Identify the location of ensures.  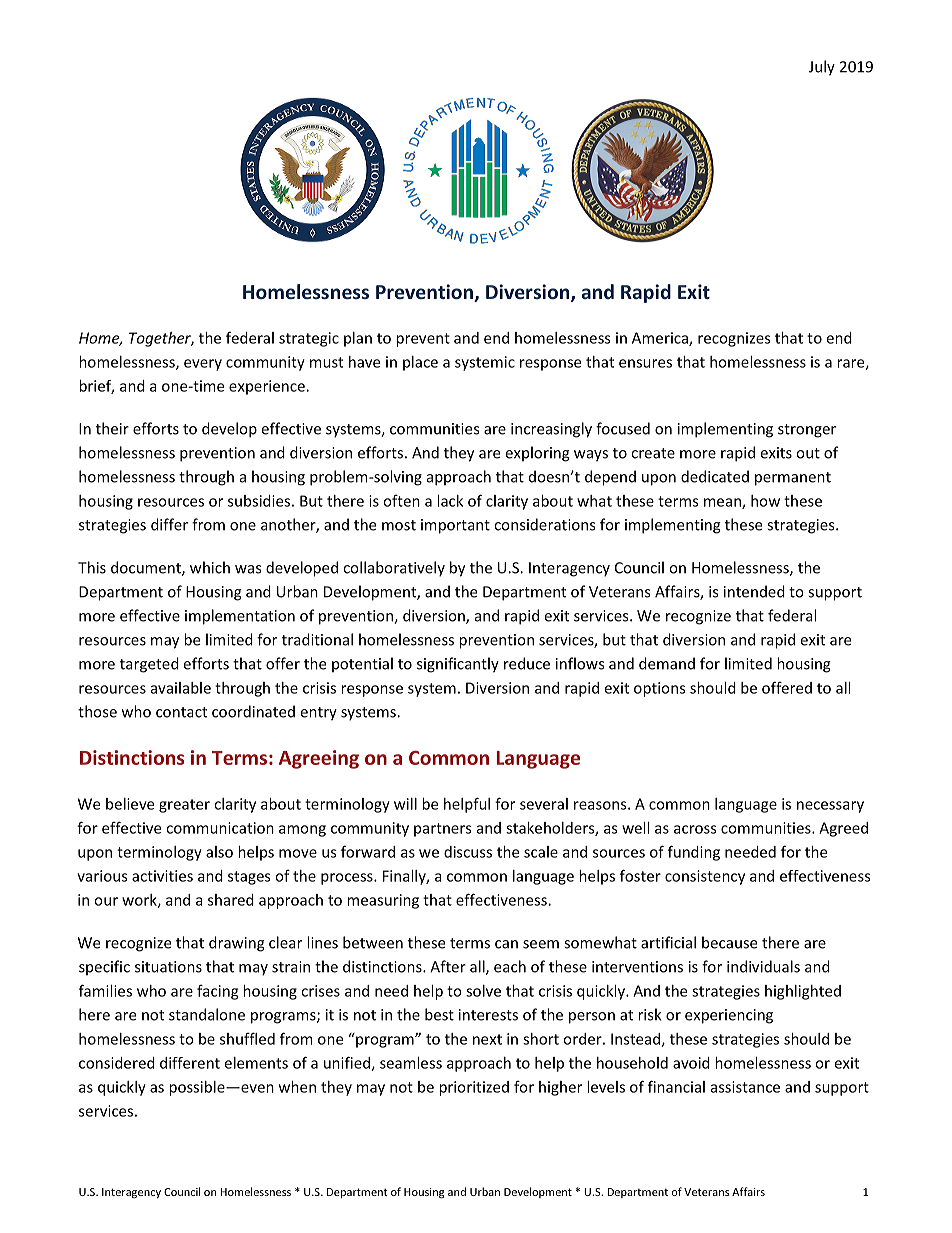
(645, 363).
